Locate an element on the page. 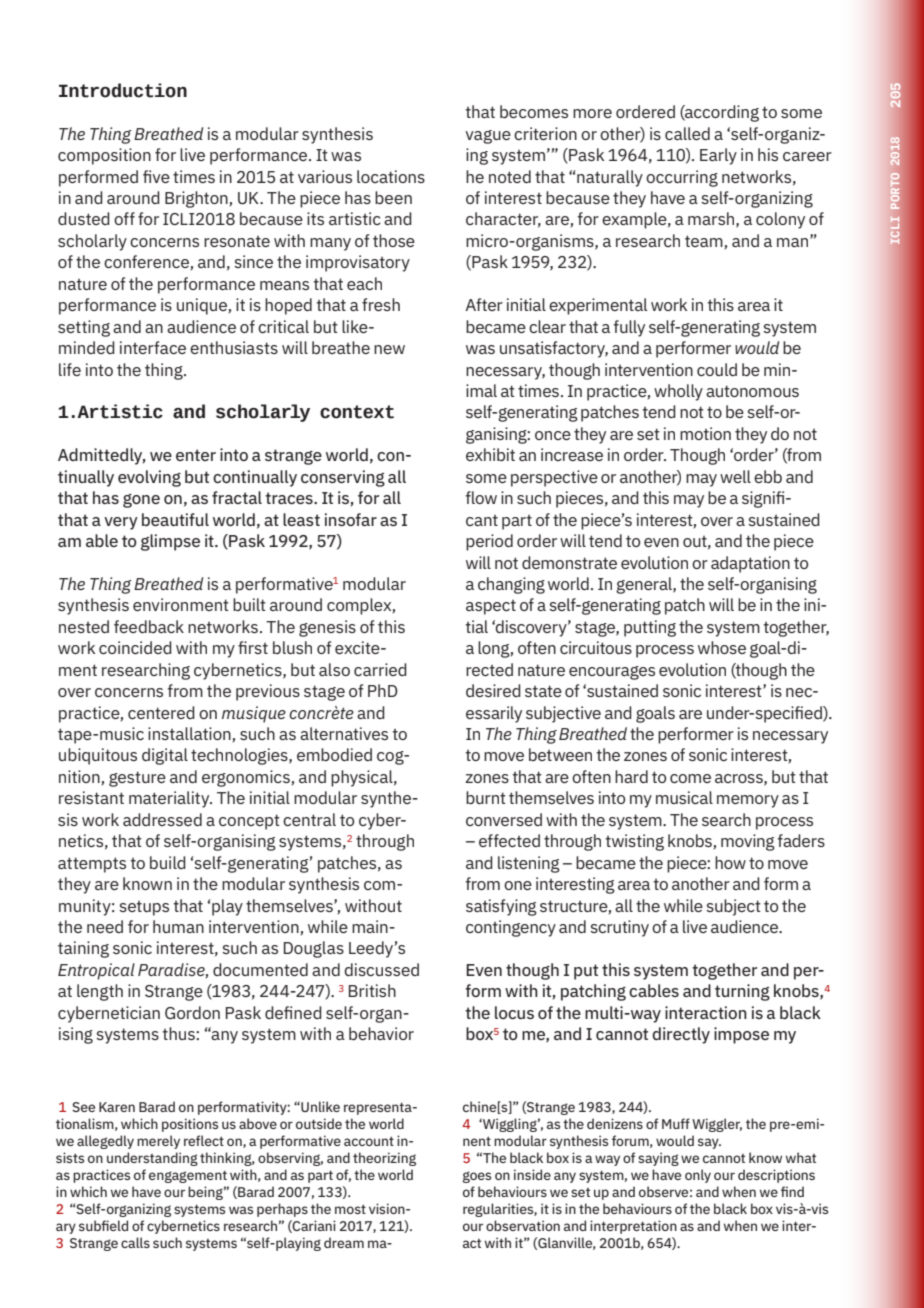 This document has width=924, height=1308. coincided is located at coordinates (135, 647).
